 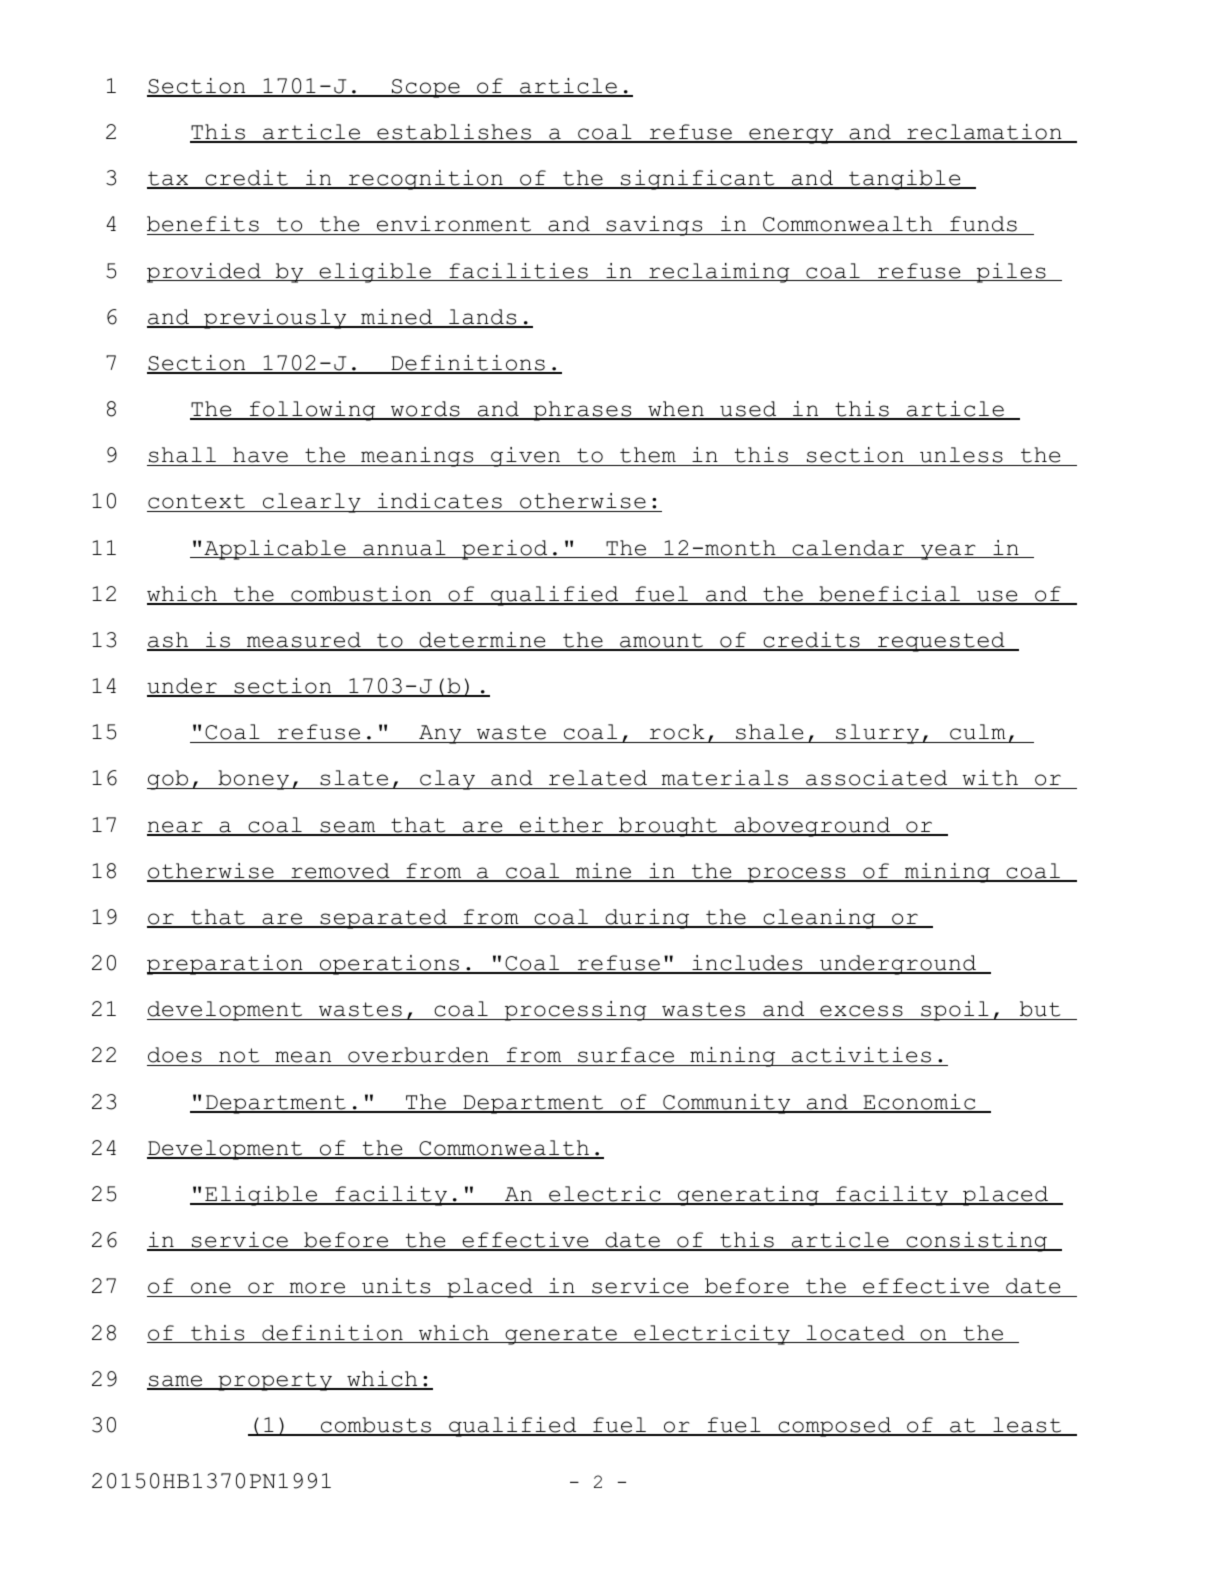 I want to click on tax, so click(x=169, y=180).
